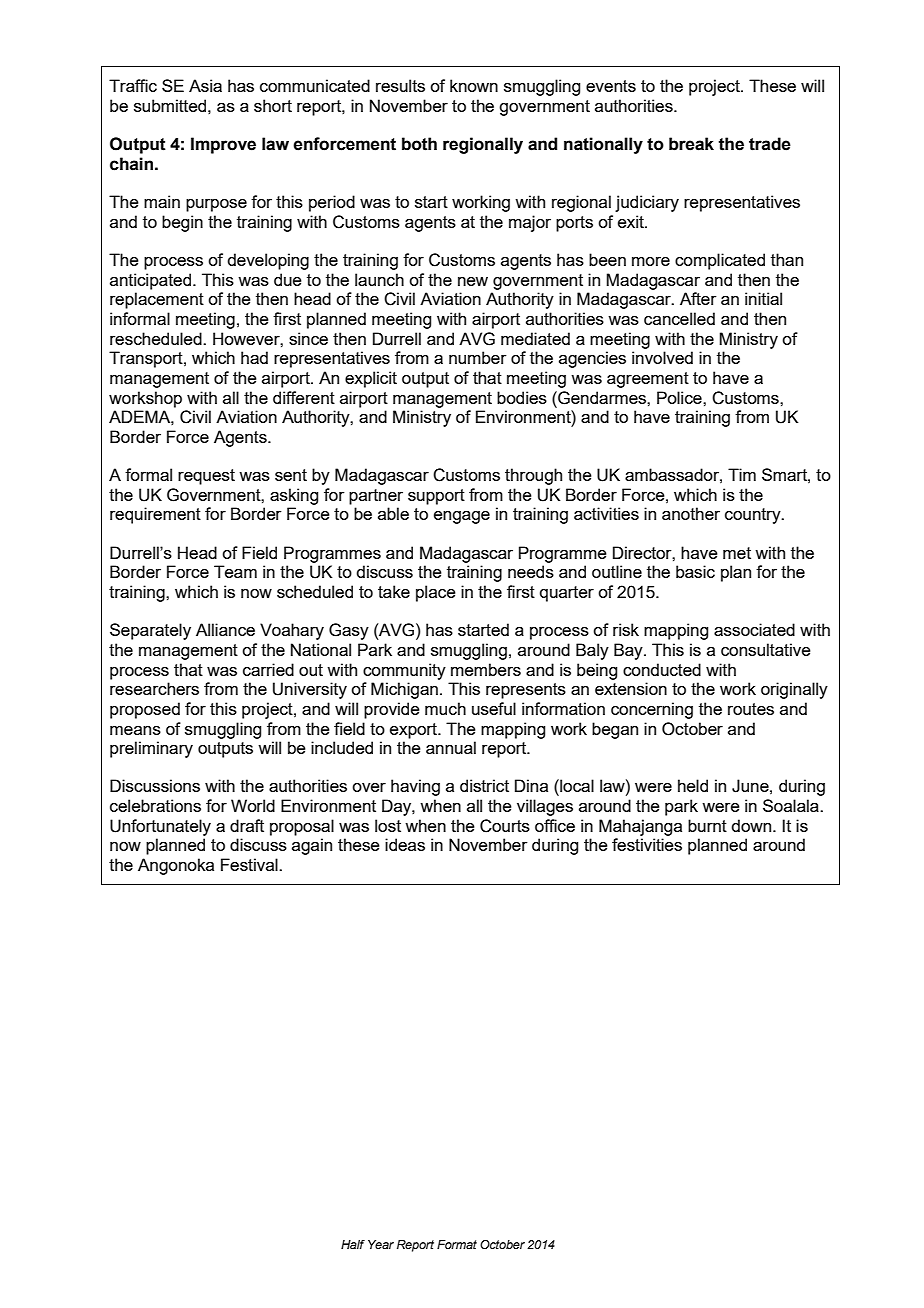 The width and height of the screenshot is (924, 1308). What do you see at coordinates (353, 1244) in the screenshot?
I see `Half` at bounding box center [353, 1244].
